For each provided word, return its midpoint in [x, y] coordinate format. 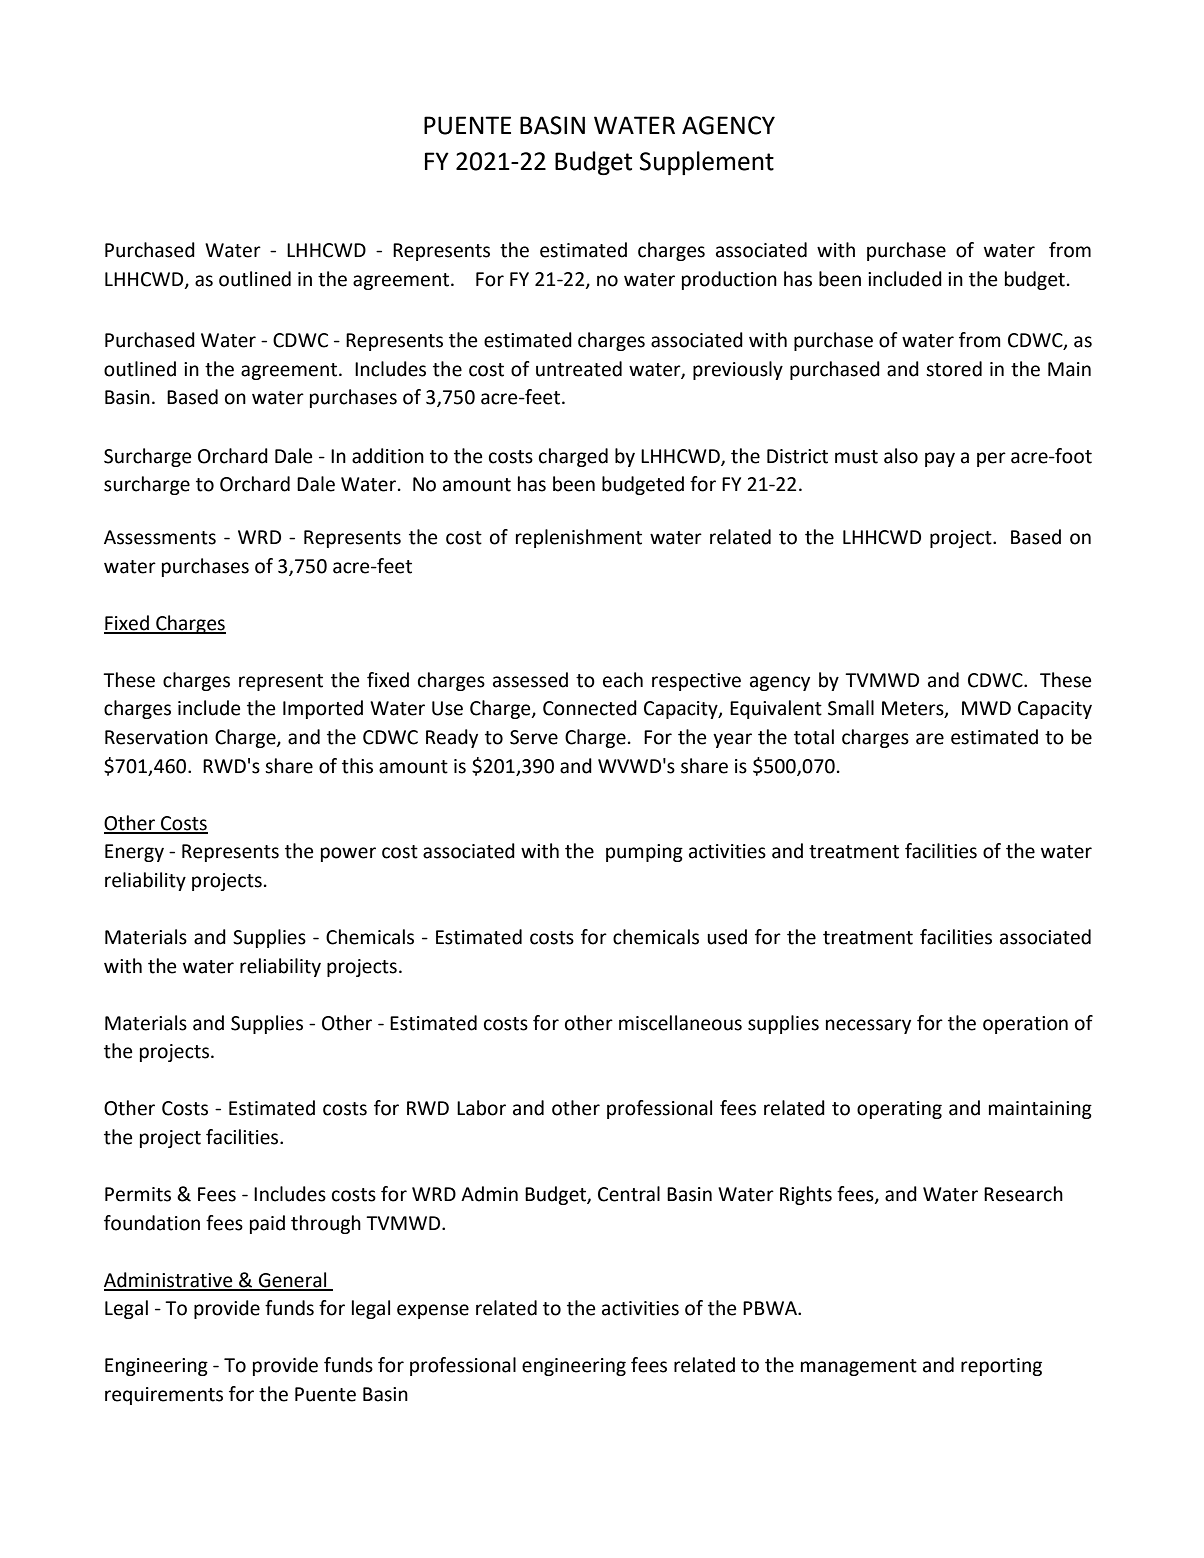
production [729, 280]
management [859, 1367]
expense [433, 1311]
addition [388, 456]
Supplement [707, 163]
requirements [164, 1396]
